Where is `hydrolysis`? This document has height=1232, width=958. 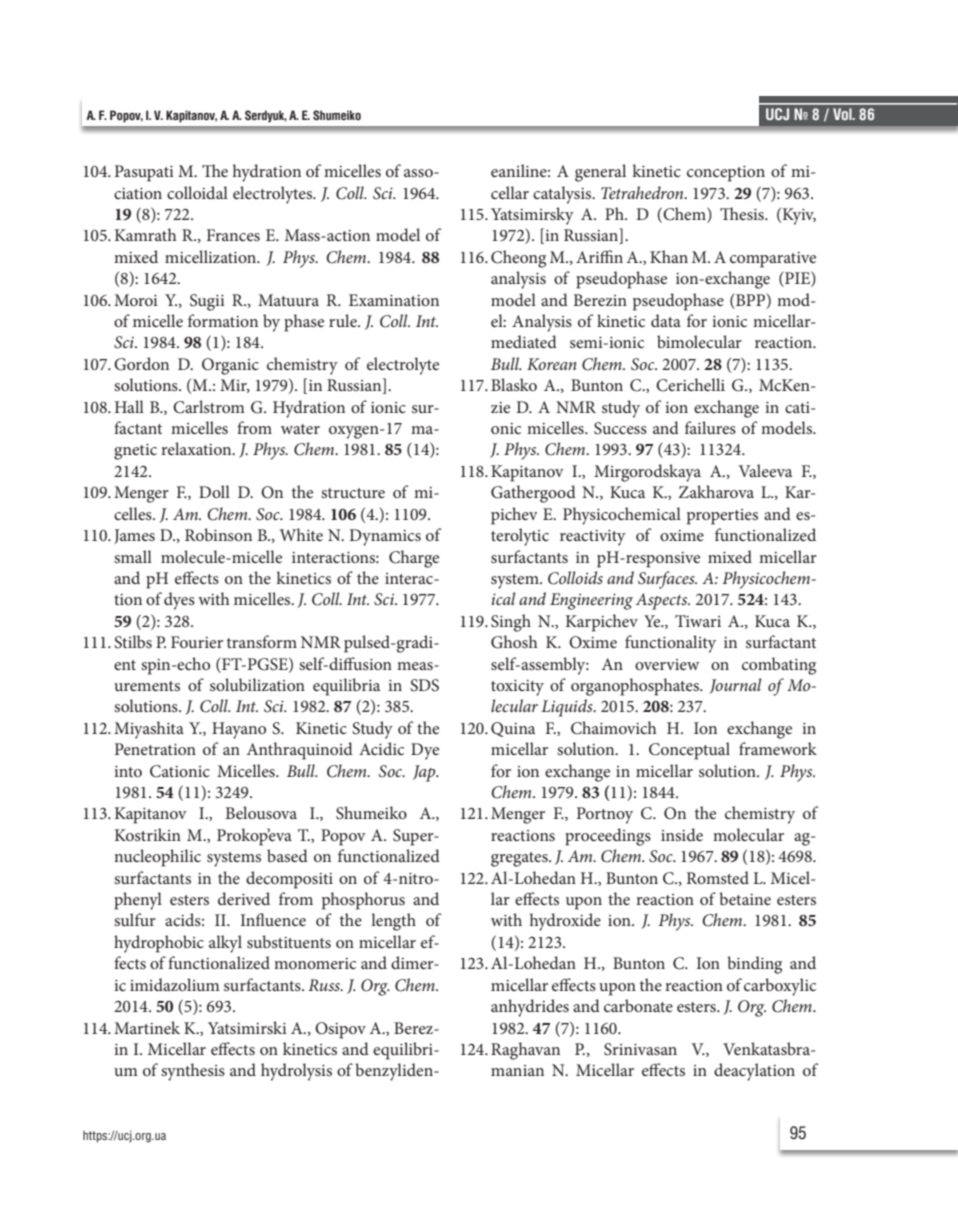
hydrolysis is located at coordinates (296, 1072).
